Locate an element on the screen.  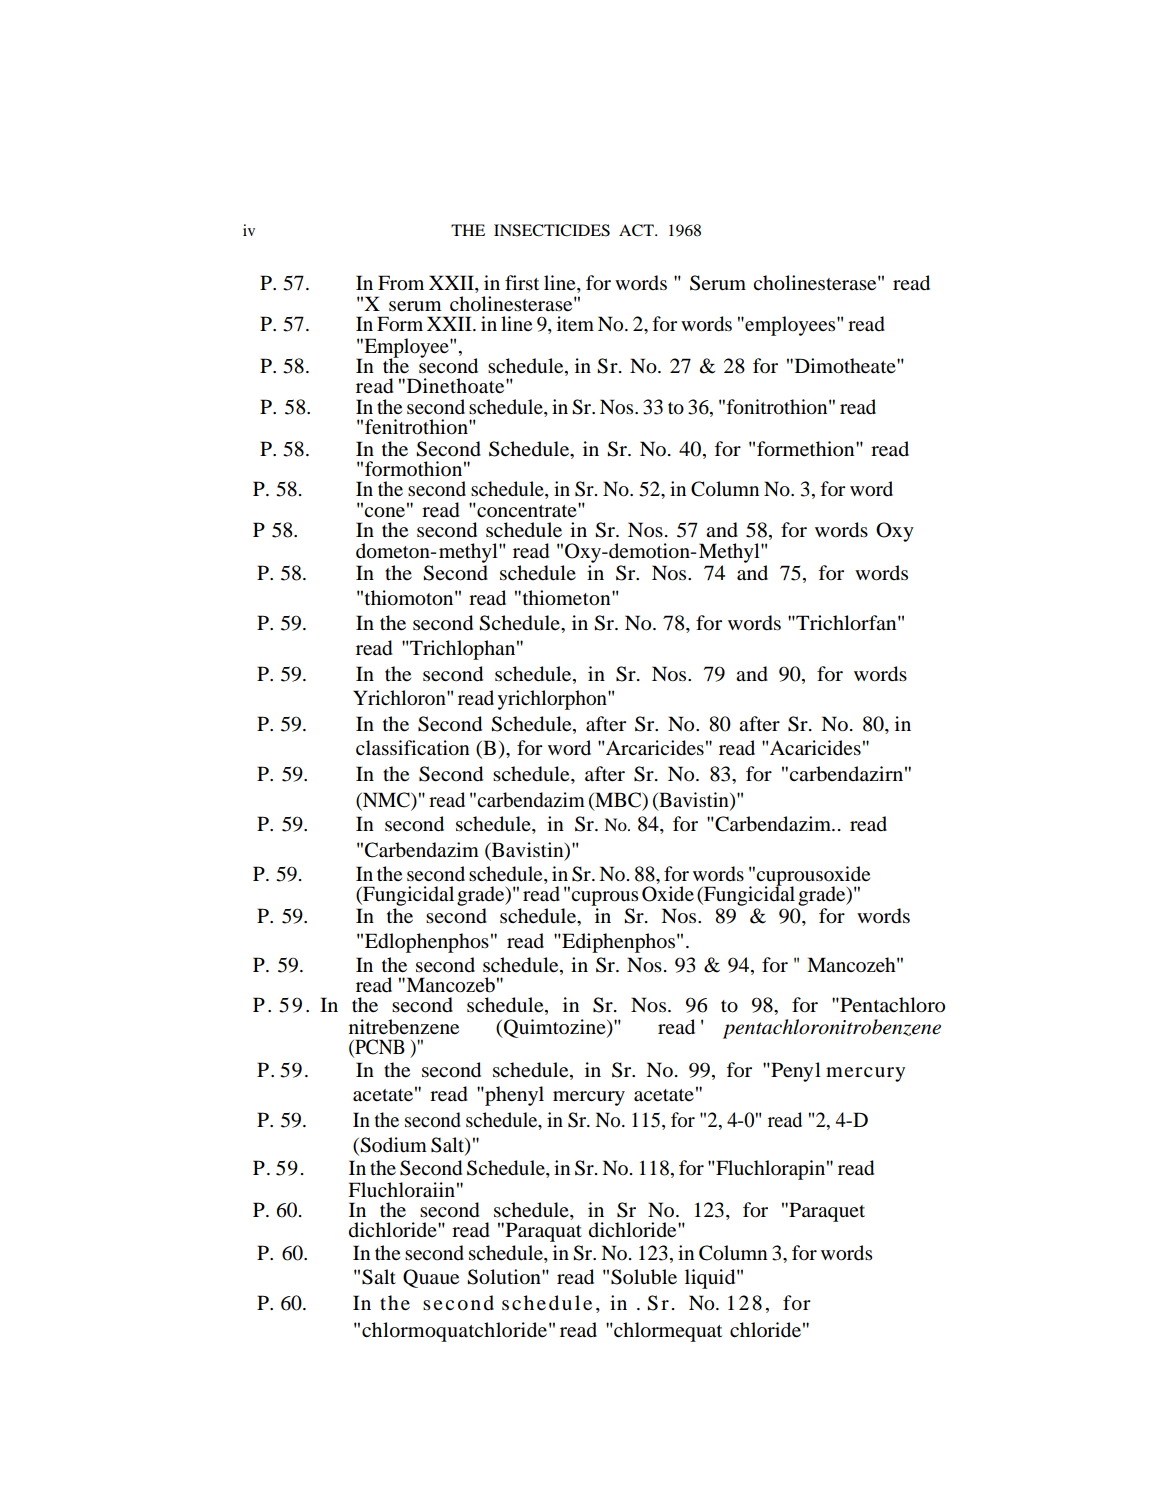
Soluble is located at coordinates (644, 1277).
